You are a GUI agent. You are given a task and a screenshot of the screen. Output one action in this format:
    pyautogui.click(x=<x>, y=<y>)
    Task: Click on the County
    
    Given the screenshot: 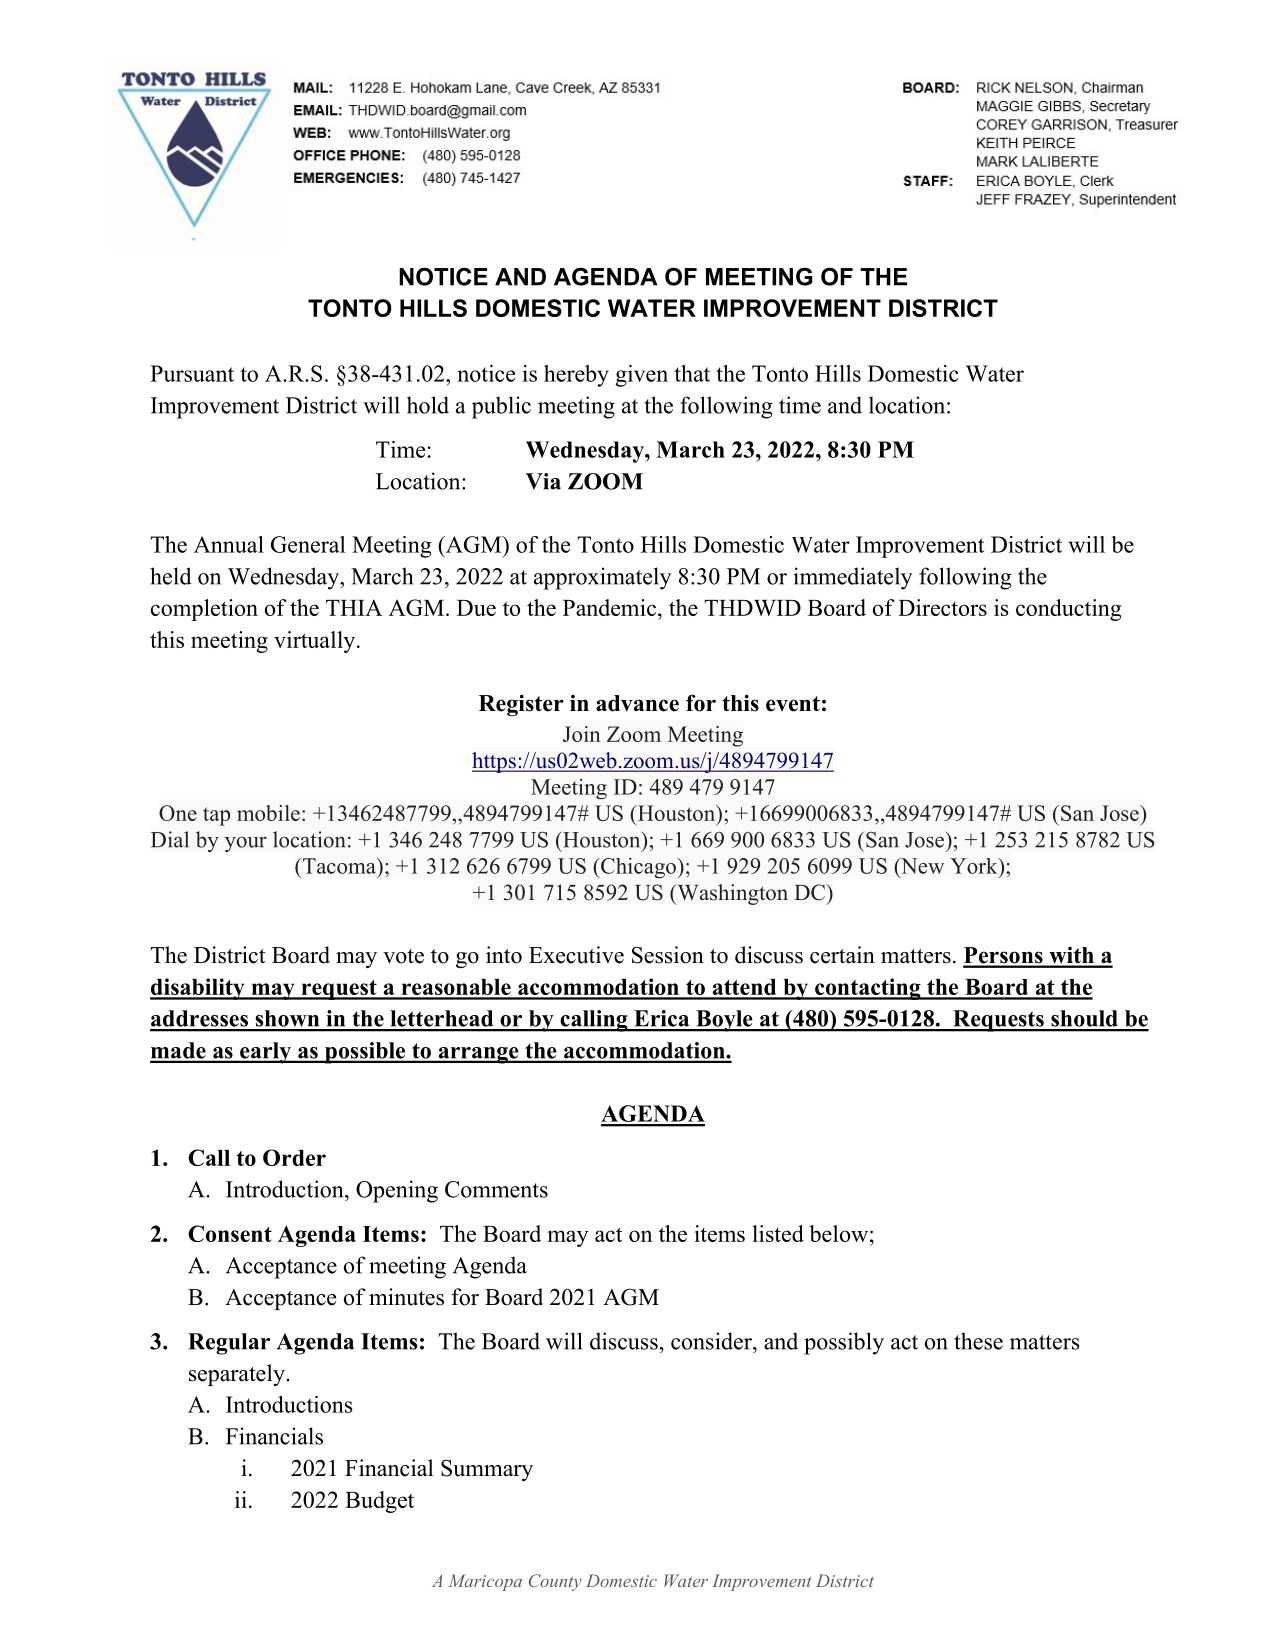 What is the action you would take?
    pyautogui.click(x=555, y=1582)
